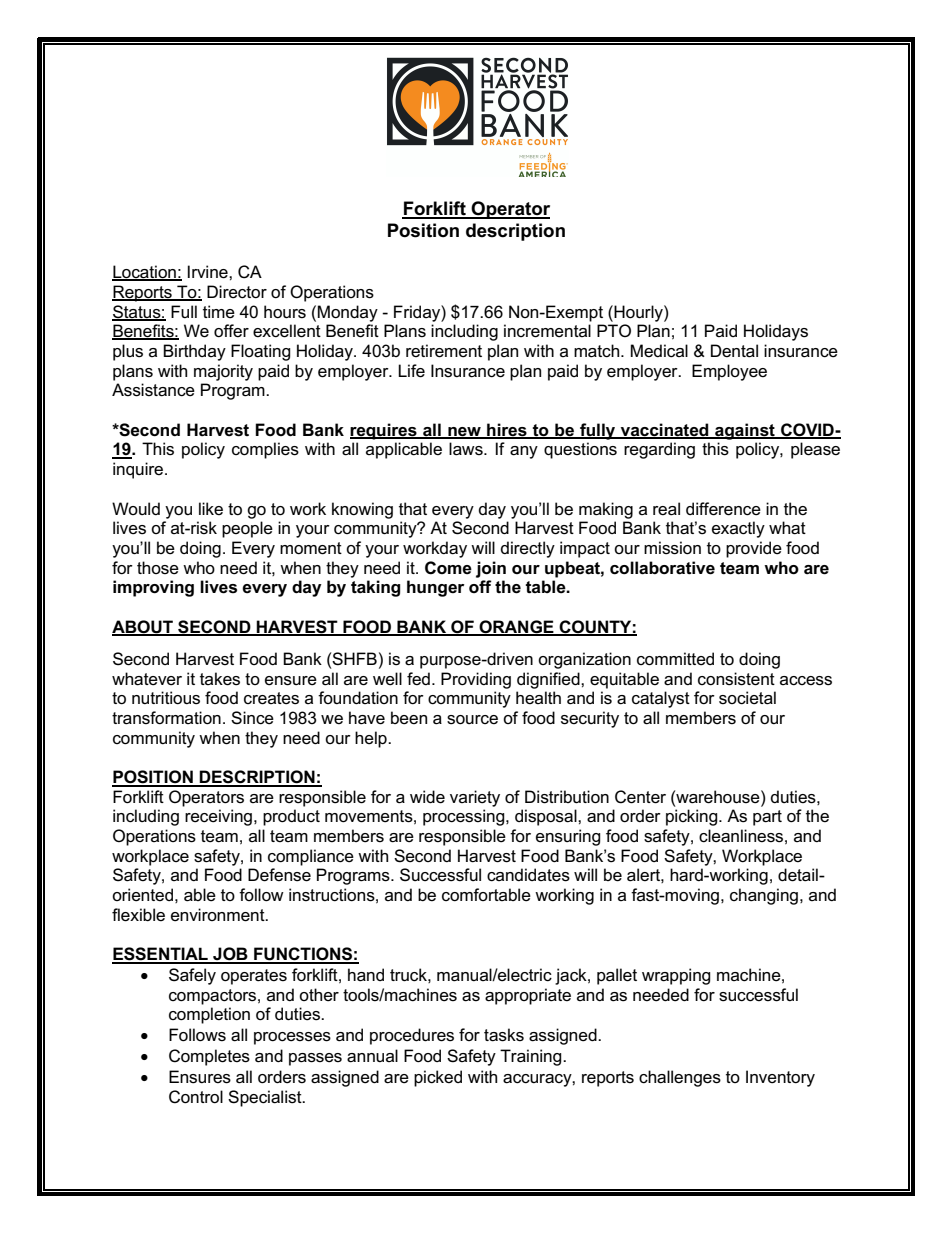  Describe the element at coordinates (209, 1057) in the page. I see `Completes` at that location.
